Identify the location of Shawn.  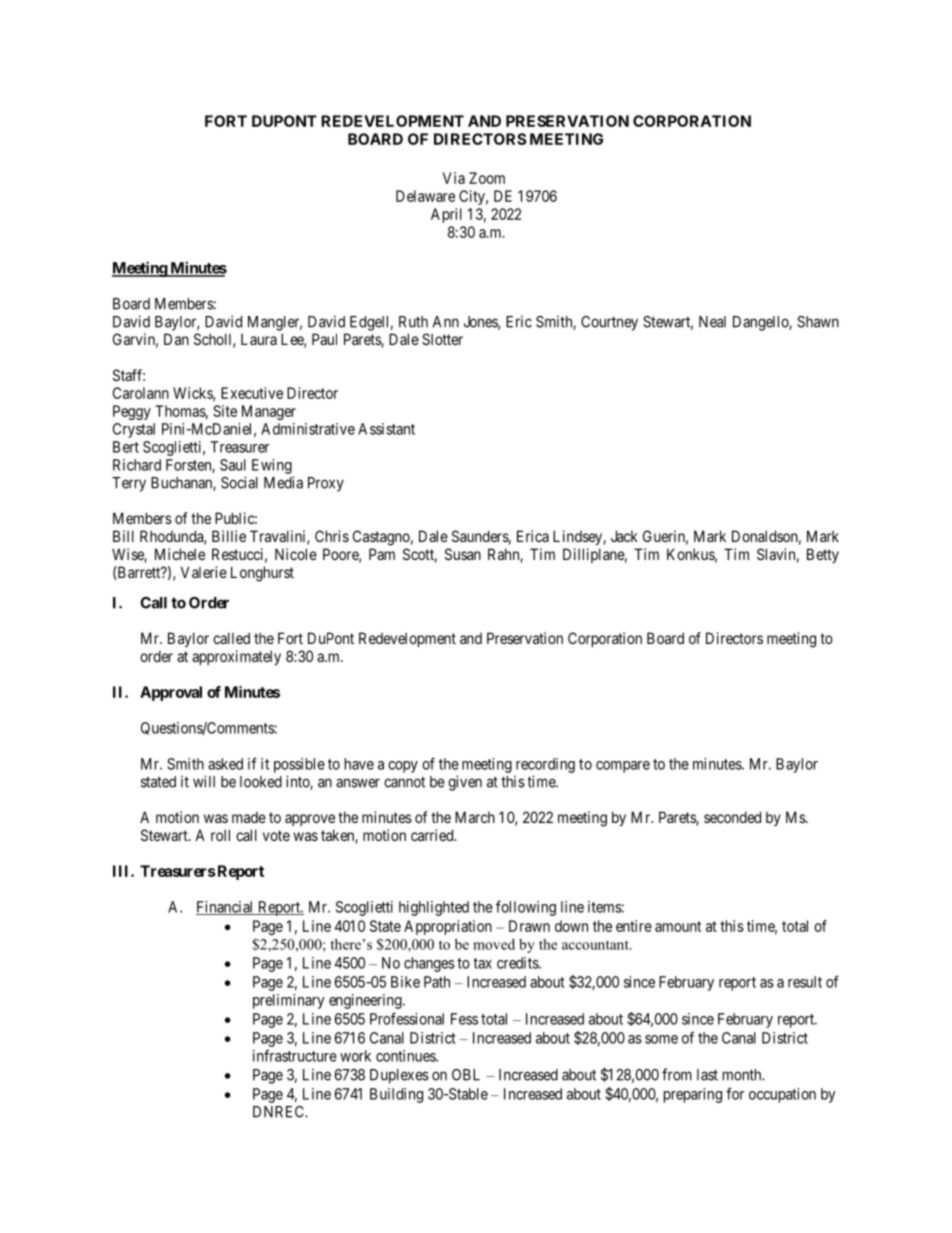
(818, 322).
